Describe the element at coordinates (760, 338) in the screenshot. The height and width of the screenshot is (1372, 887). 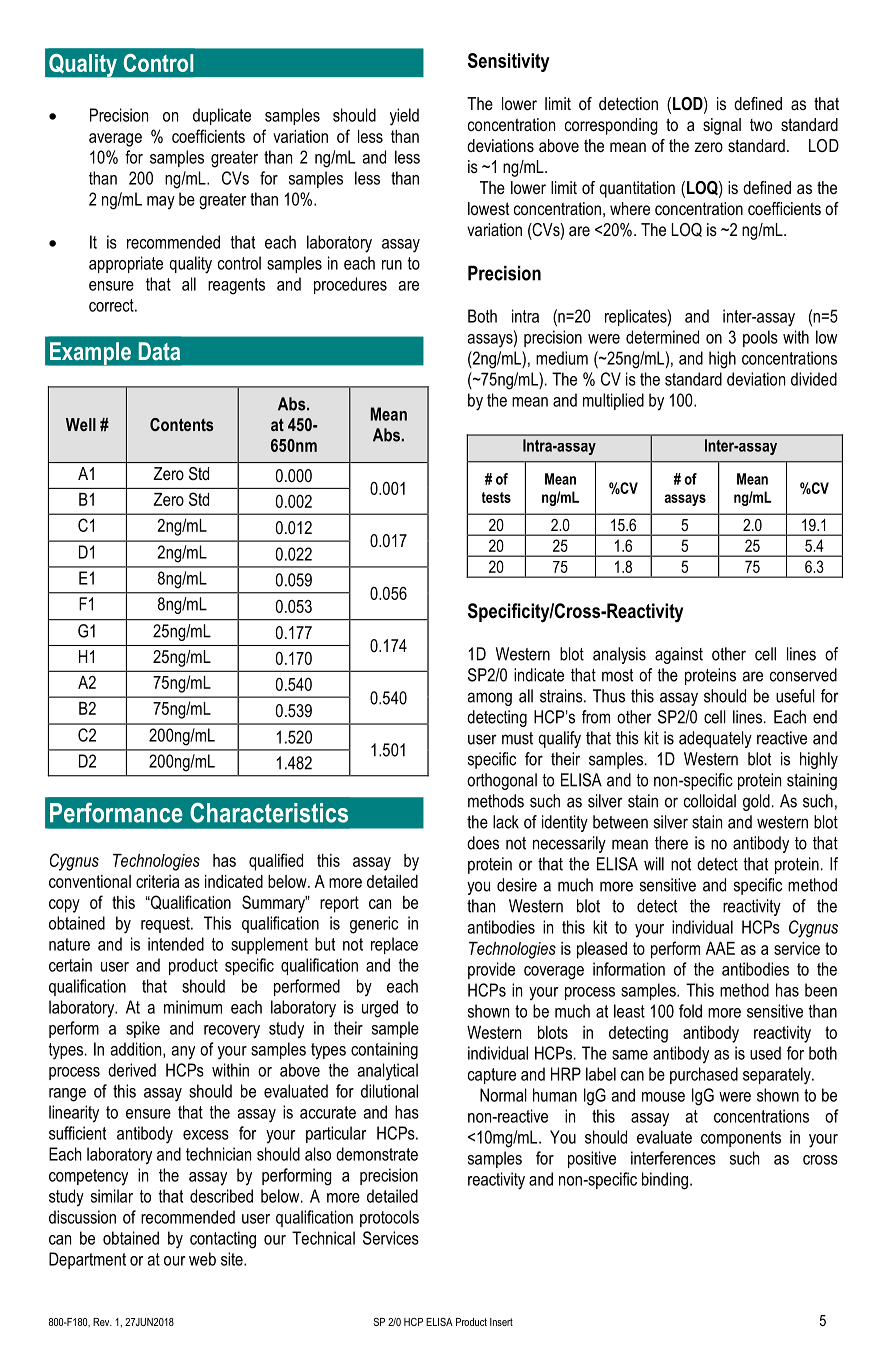
I see `pools` at that location.
